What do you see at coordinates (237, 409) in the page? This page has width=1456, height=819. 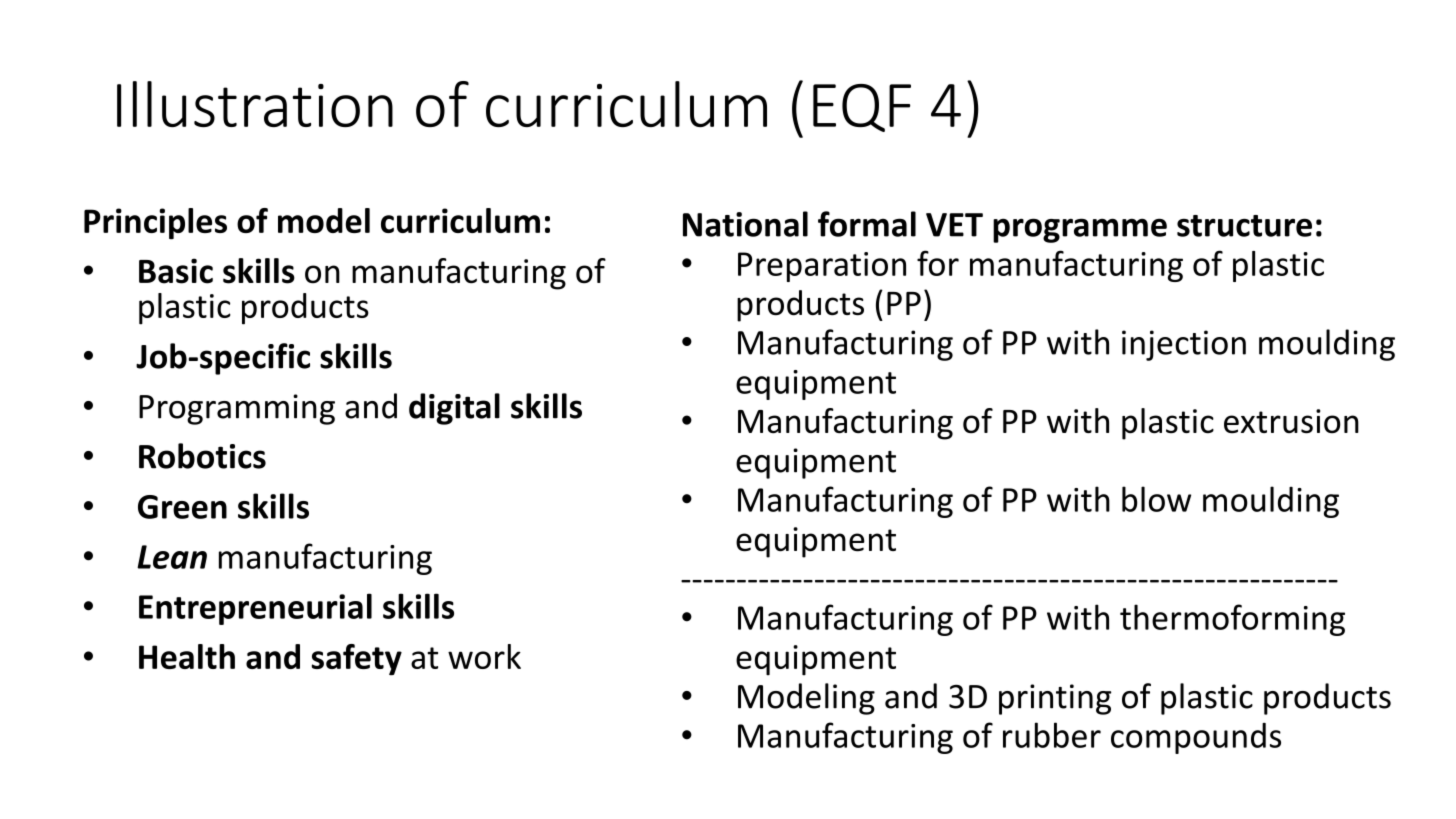 I see `Programming` at bounding box center [237, 409].
